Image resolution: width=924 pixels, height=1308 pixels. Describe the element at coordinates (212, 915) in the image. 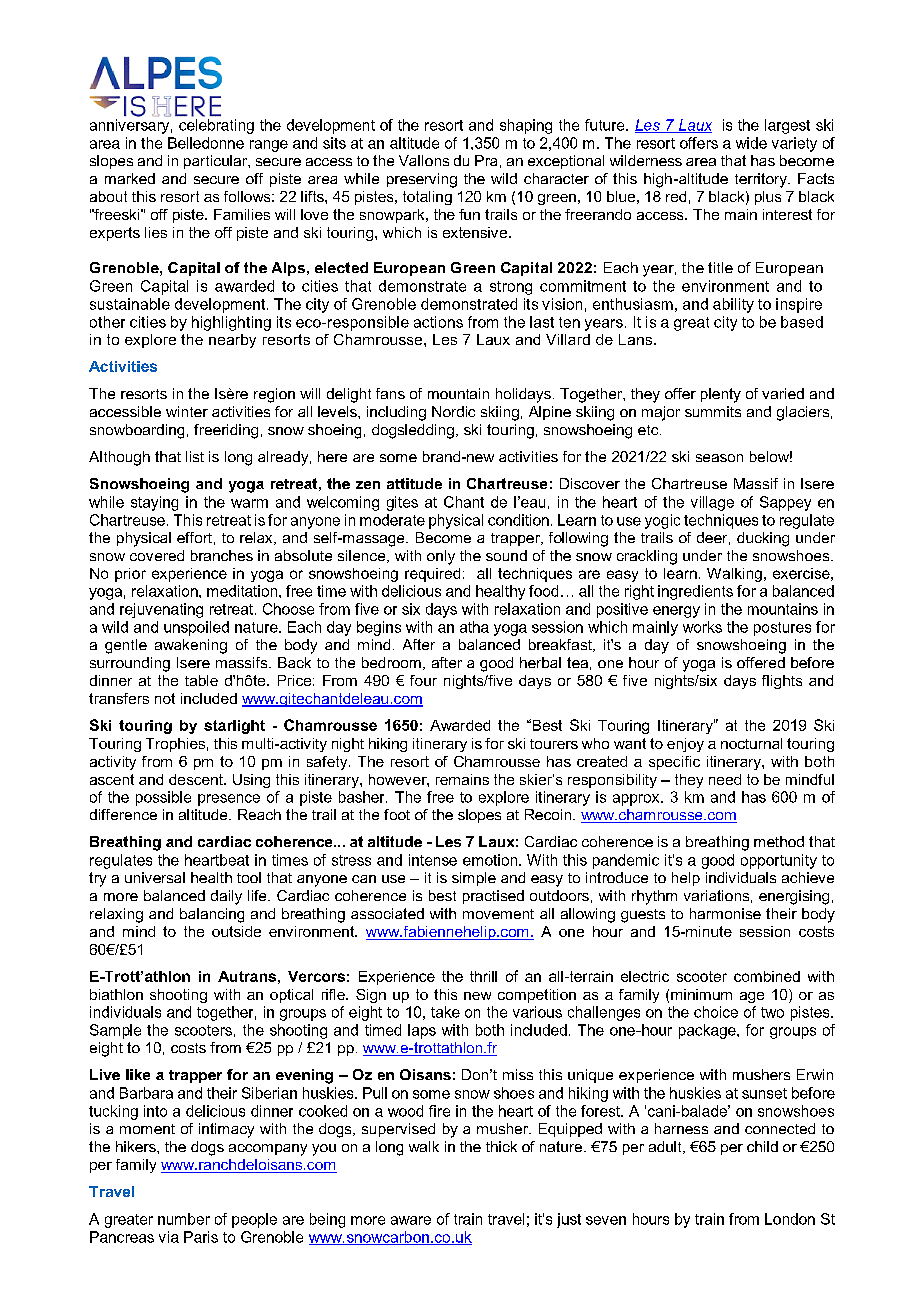

I see `balancing` at that location.
